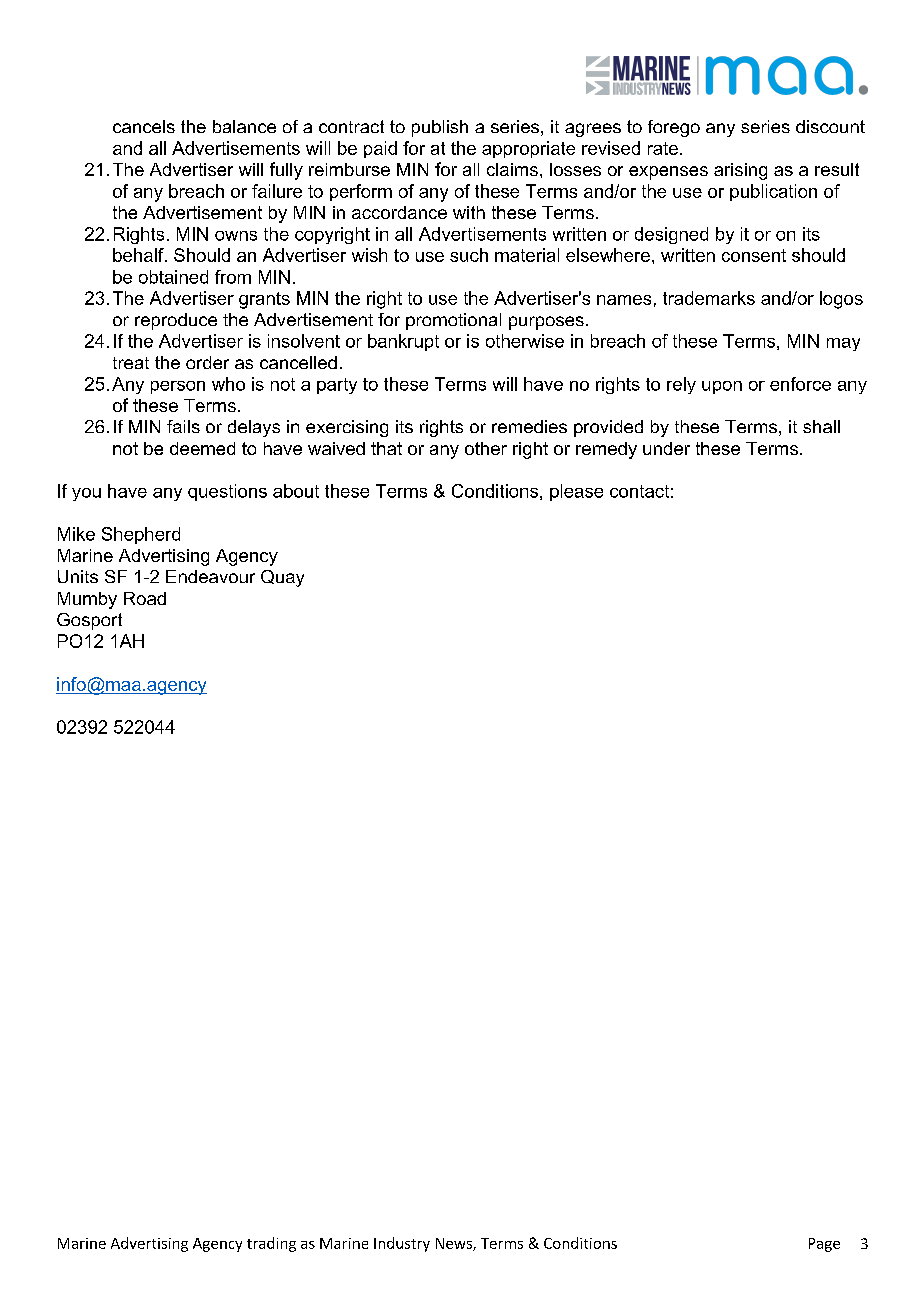 The width and height of the page is (924, 1308). Describe the element at coordinates (271, 1244) in the page. I see `trading` at that location.
